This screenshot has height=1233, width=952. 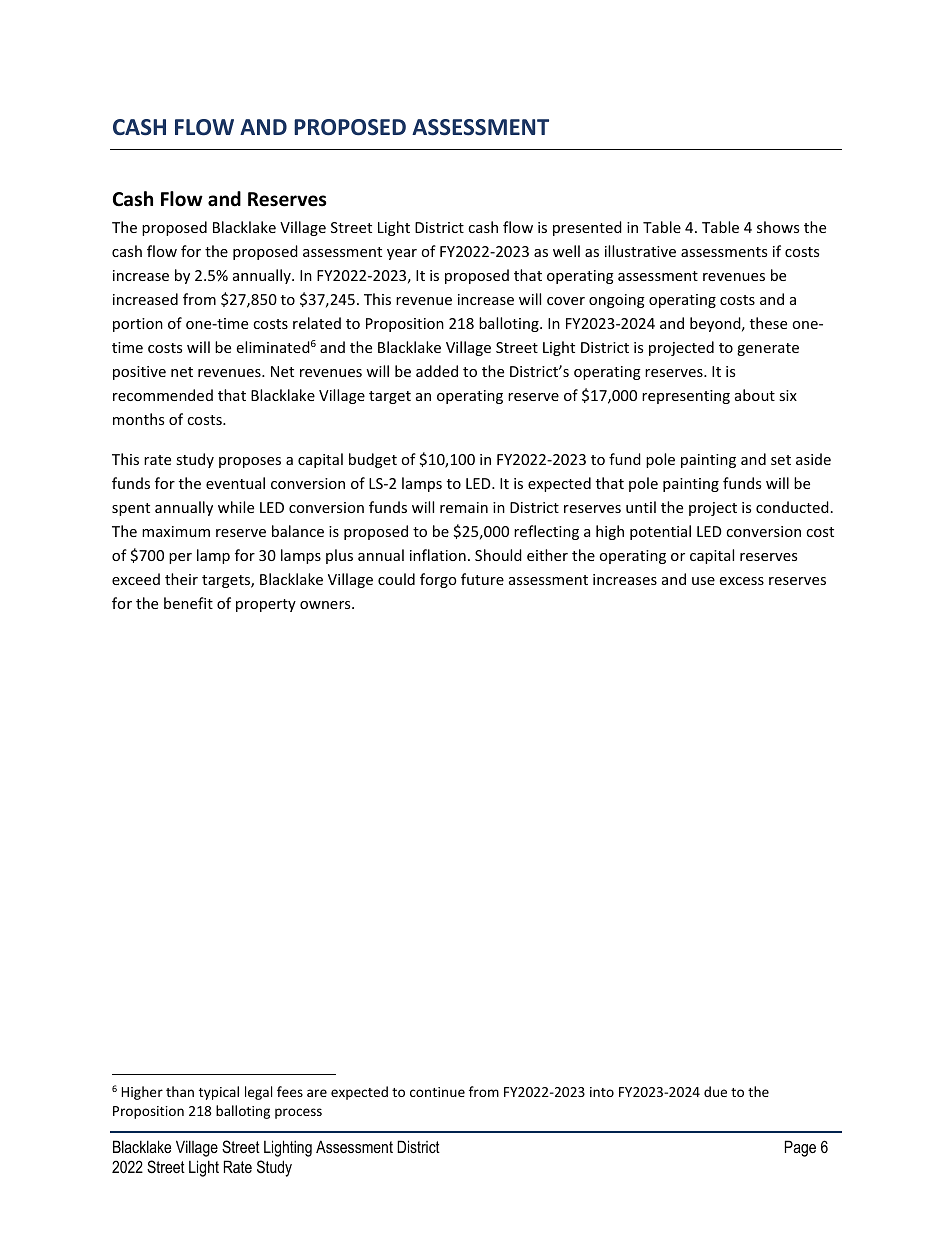 What do you see at coordinates (464, 507) in the screenshot?
I see `remain` at bounding box center [464, 507].
